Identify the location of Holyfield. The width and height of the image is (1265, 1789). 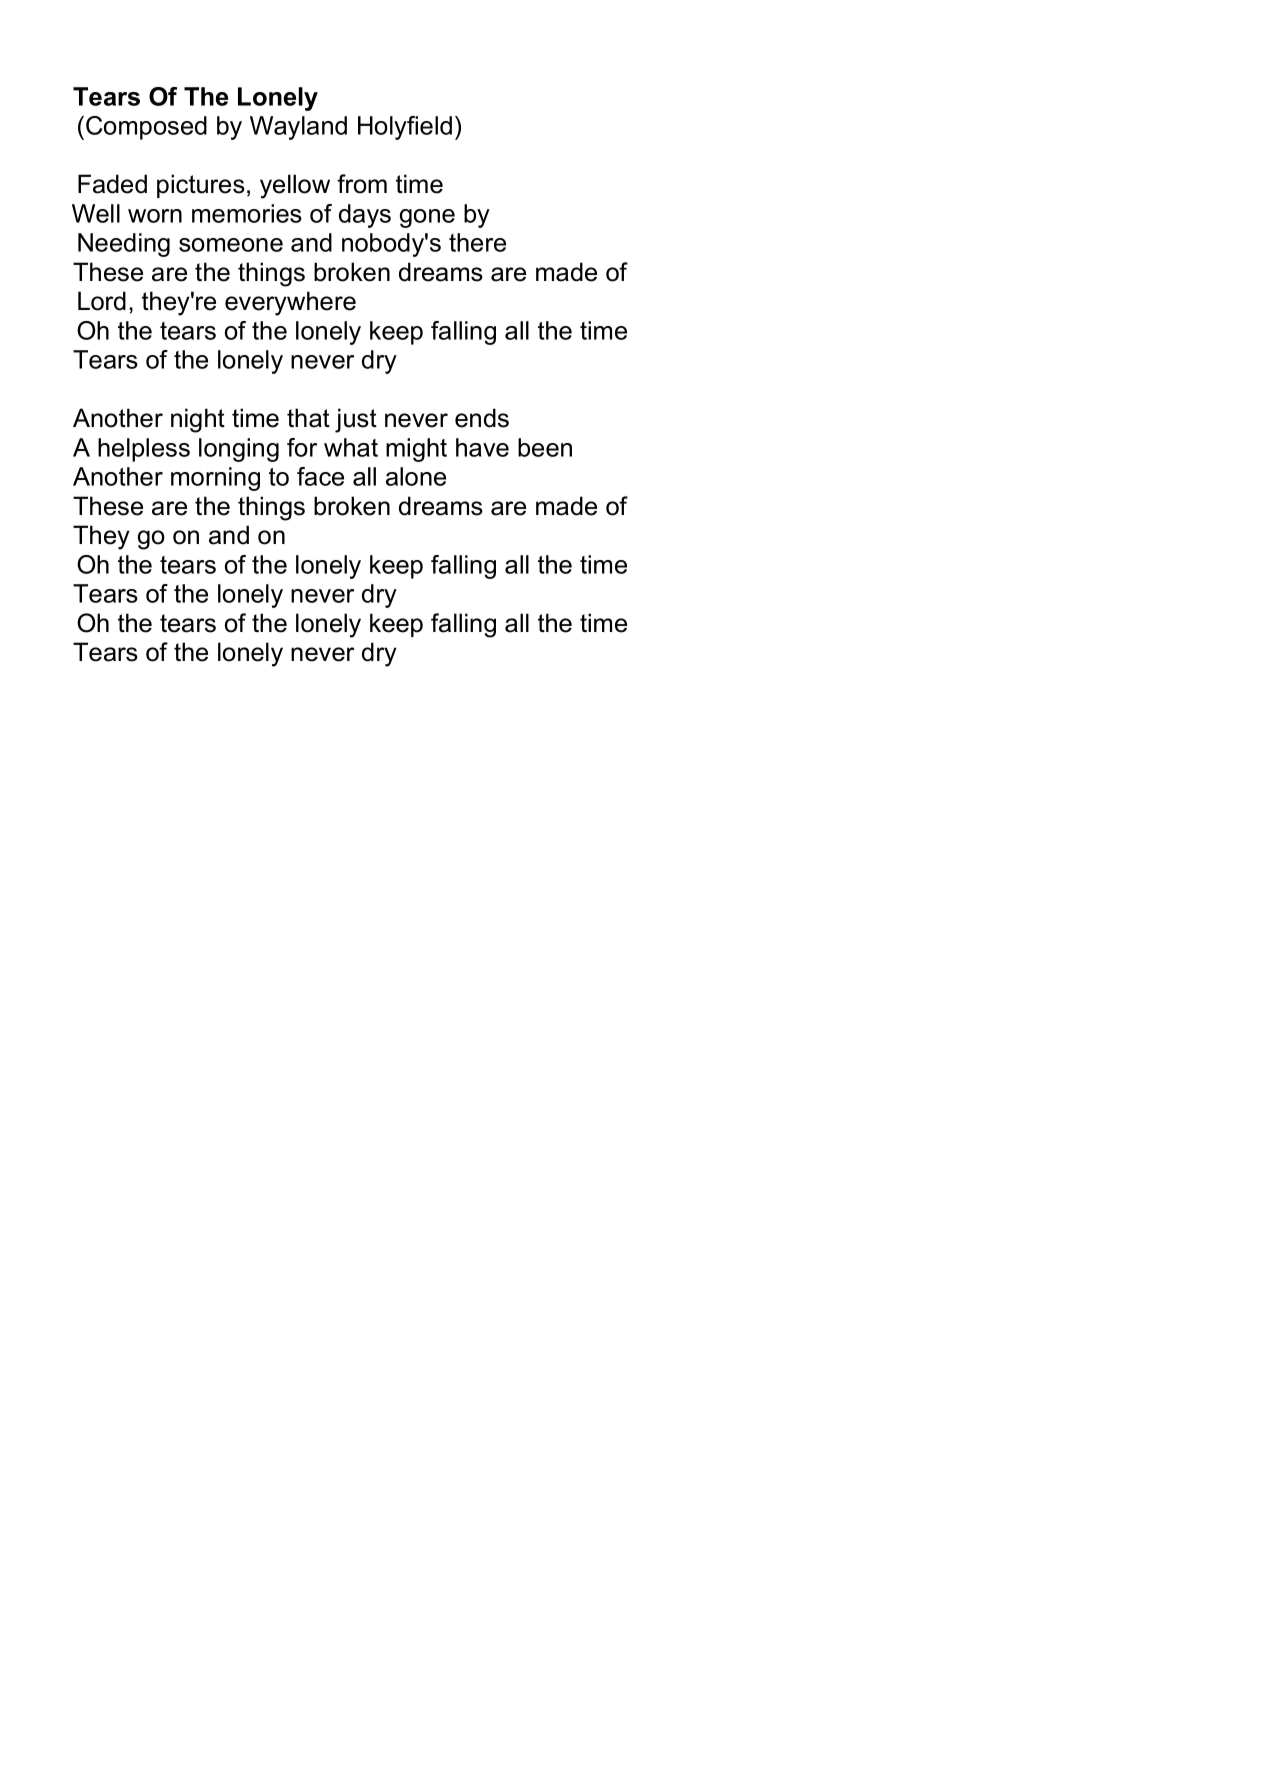
(405, 128).
